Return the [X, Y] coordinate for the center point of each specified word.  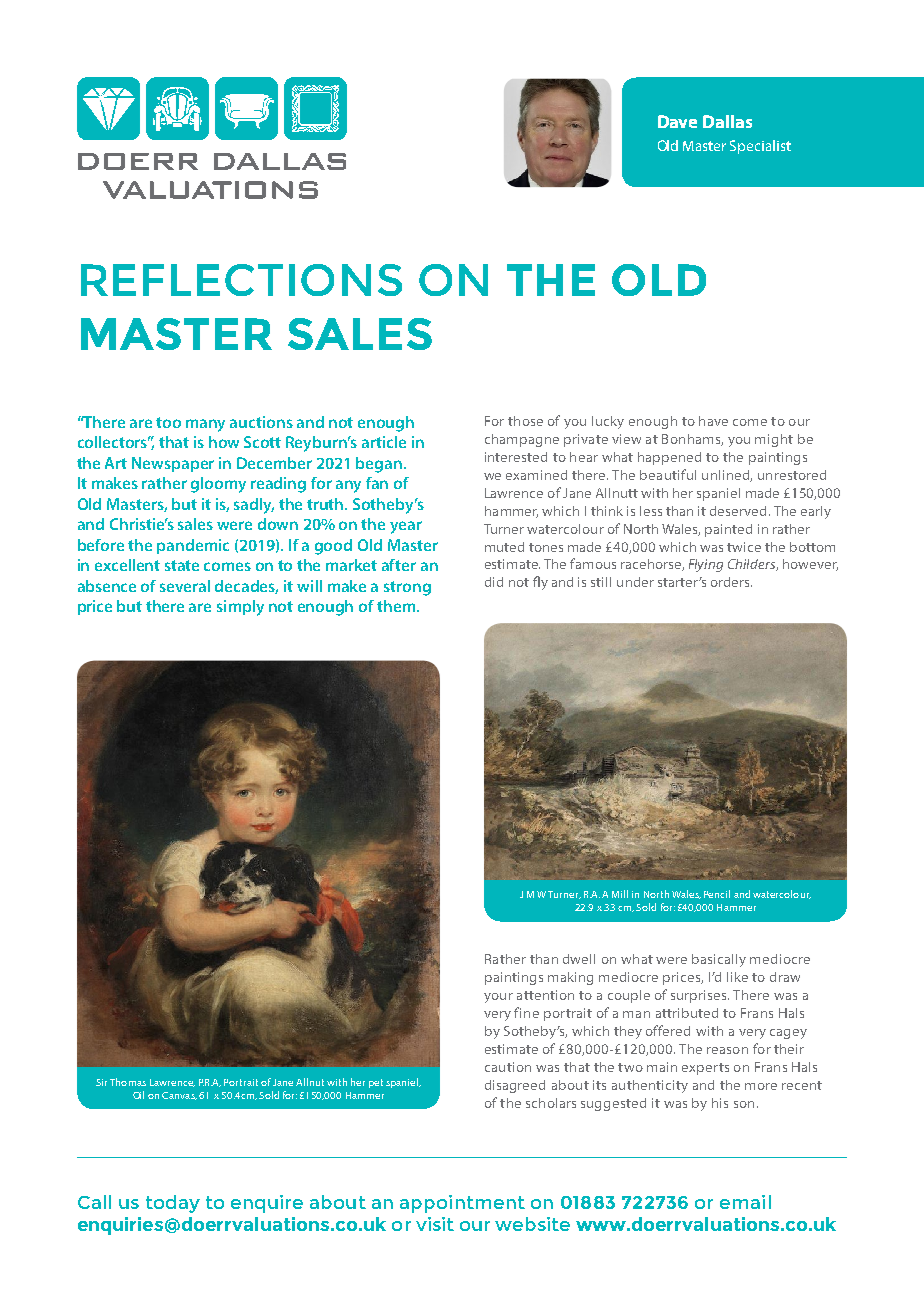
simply [240, 608]
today [173, 1204]
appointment [462, 1204]
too [168, 422]
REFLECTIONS [241, 280]
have [713, 421]
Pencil [717, 894]
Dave [677, 121]
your [498, 998]
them [397, 606]
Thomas [128, 1082]
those [525, 421]
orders [731, 582]
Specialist [760, 147]
